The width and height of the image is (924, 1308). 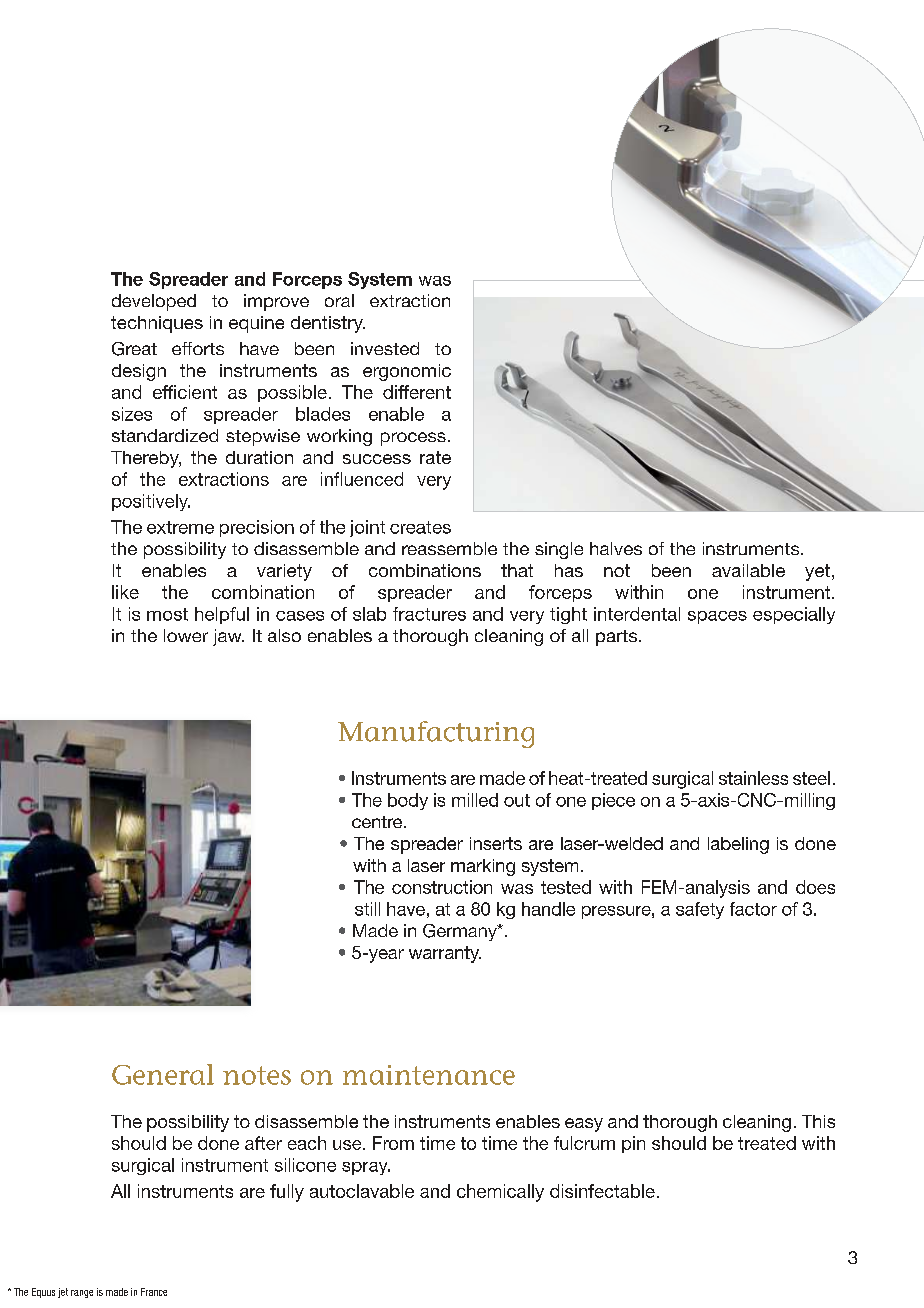 What do you see at coordinates (157, 324) in the image?
I see `techniques` at bounding box center [157, 324].
